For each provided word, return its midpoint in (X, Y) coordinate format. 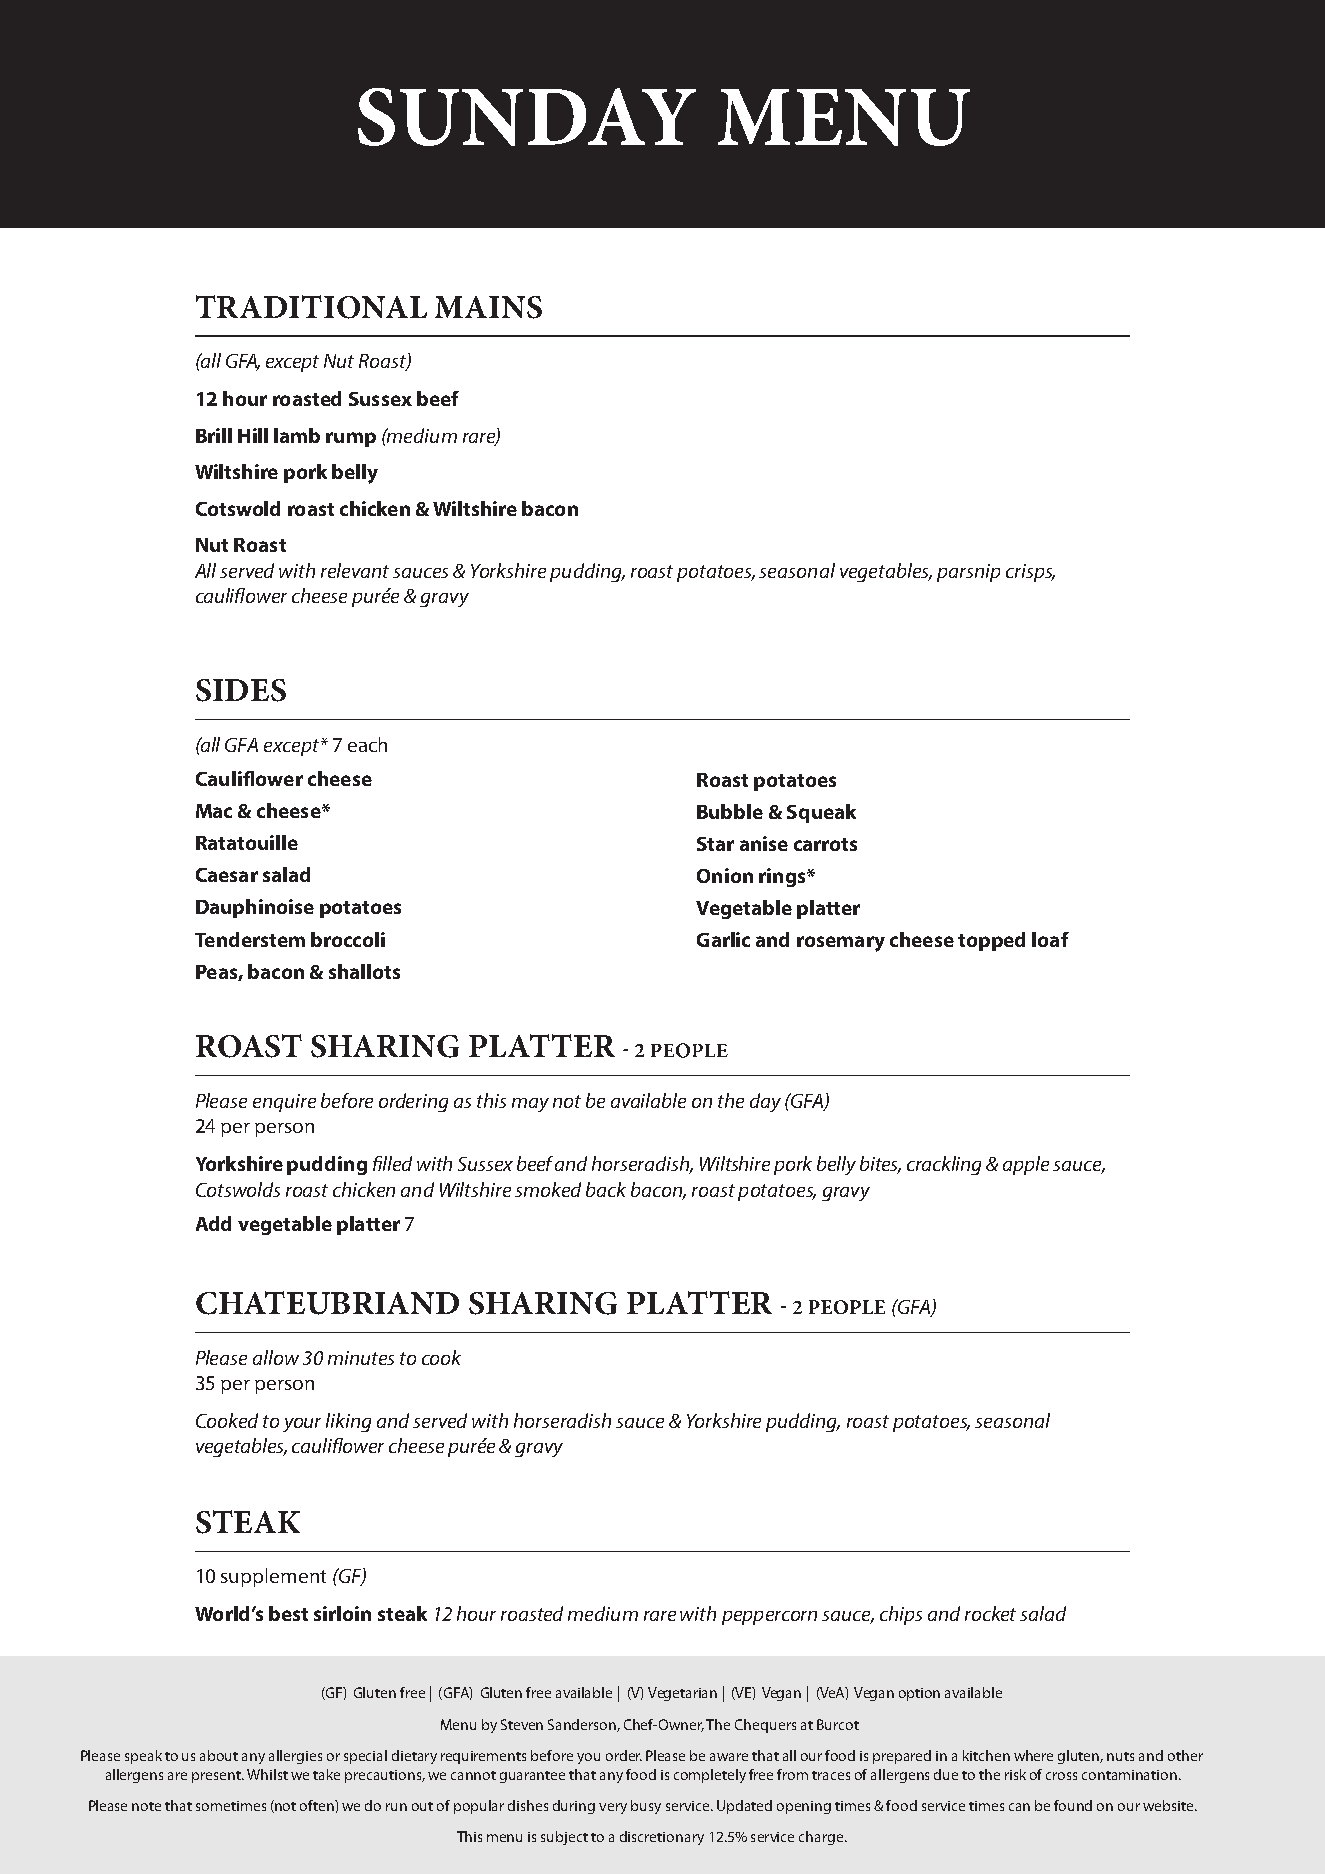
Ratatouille (247, 842)
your (302, 1425)
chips (901, 1615)
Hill (253, 435)
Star (715, 844)
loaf (1050, 939)
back (606, 1189)
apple (1026, 1165)
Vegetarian (682, 1694)
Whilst (267, 1774)
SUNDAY (527, 117)
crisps (1030, 573)
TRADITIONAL (311, 307)
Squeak (821, 813)
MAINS (488, 307)
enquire (284, 1103)
